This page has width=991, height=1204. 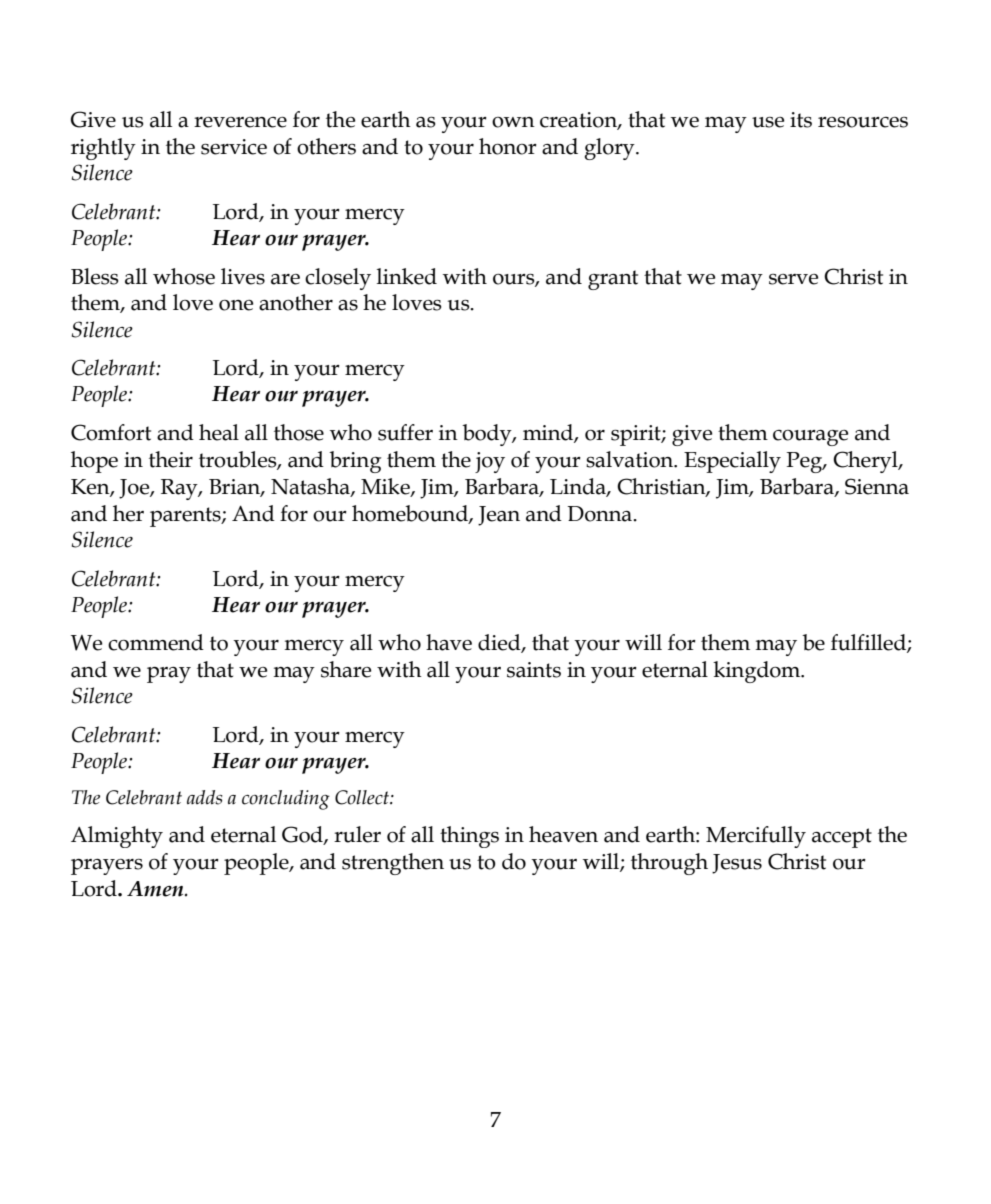 What do you see at coordinates (156, 642) in the page?
I see `commend` at bounding box center [156, 642].
